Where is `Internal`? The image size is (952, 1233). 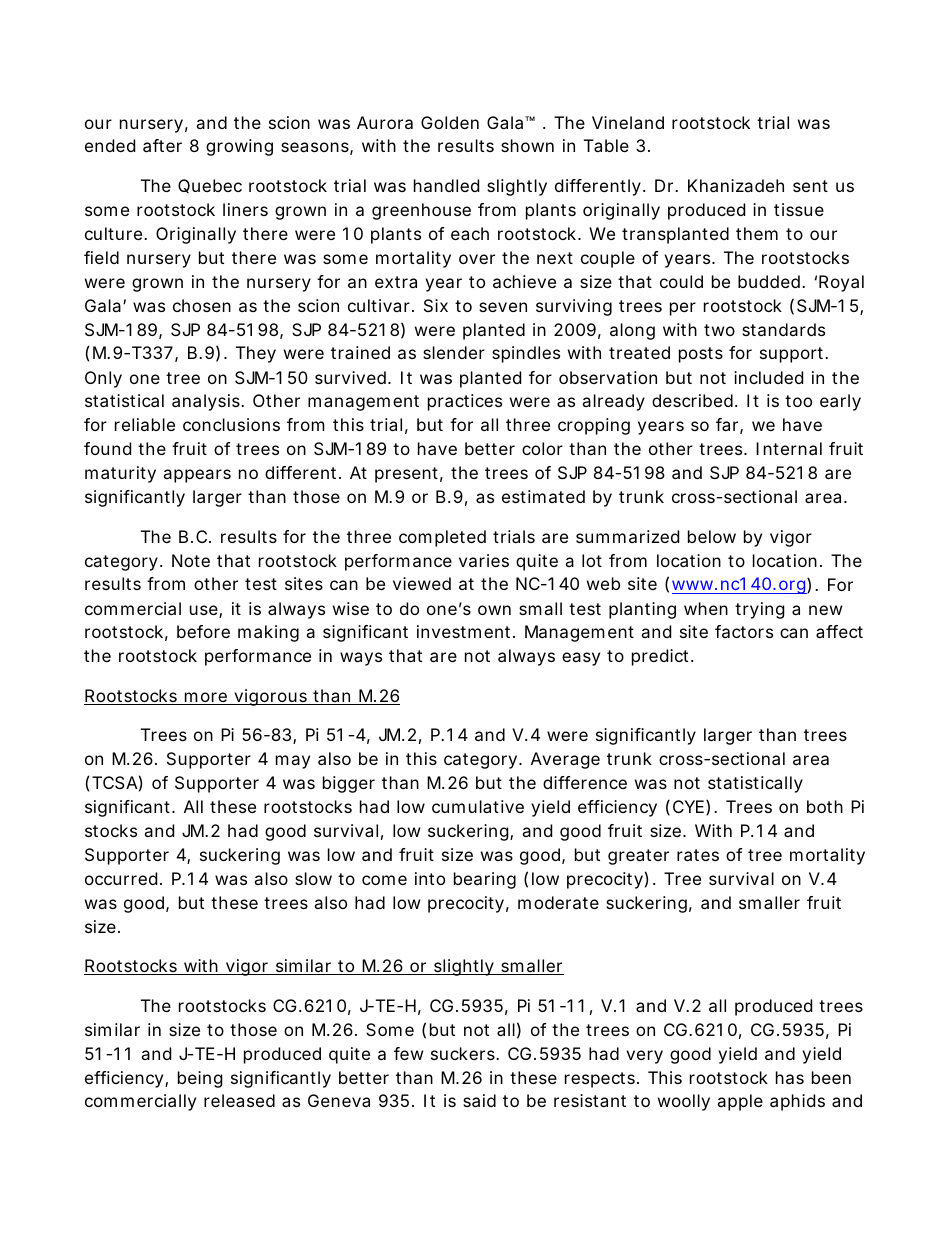 Internal is located at coordinates (789, 448).
